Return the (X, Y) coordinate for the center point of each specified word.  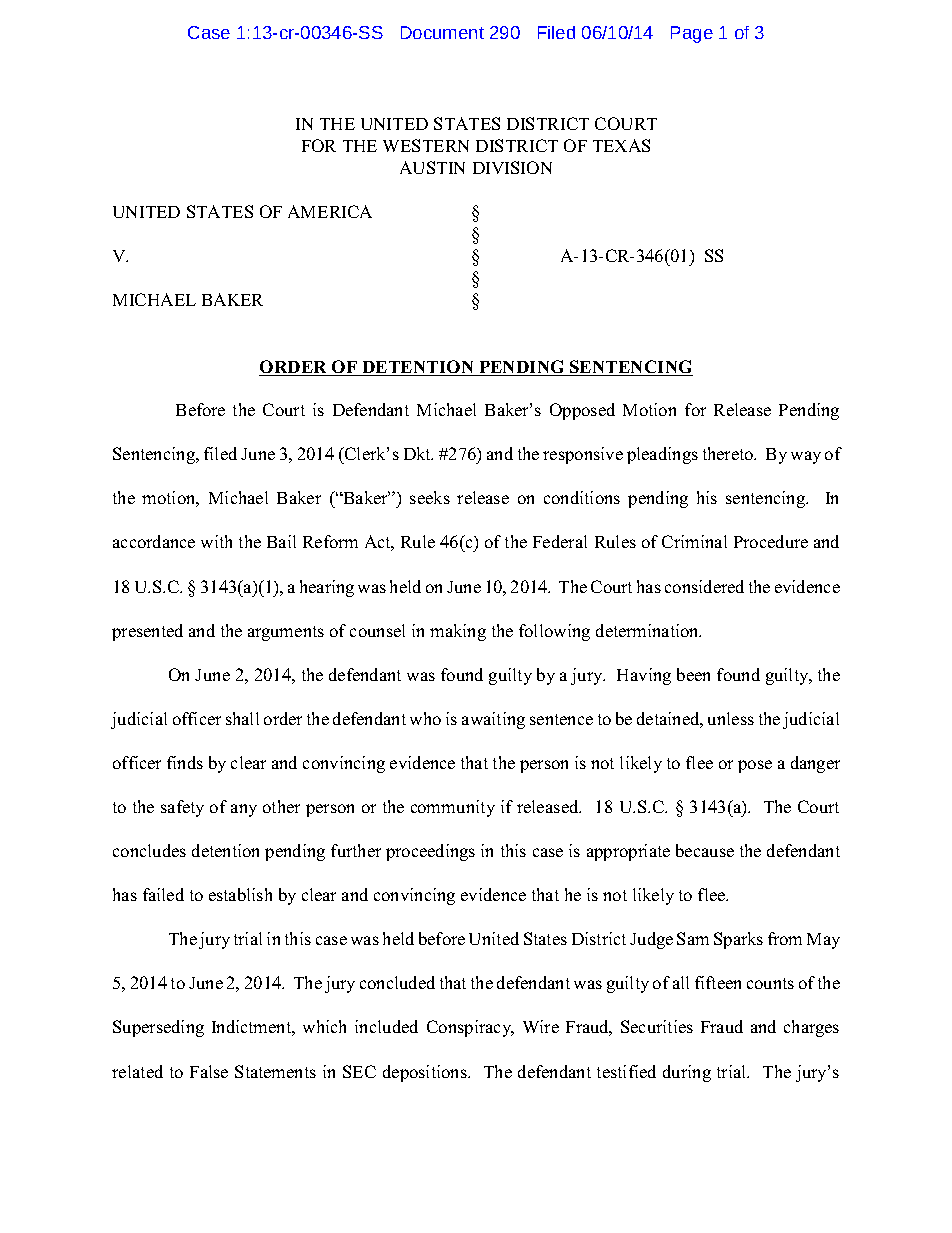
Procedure (771, 541)
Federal (560, 541)
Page (692, 34)
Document (442, 32)
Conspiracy (470, 1028)
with (216, 541)
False (209, 1071)
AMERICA (330, 211)
